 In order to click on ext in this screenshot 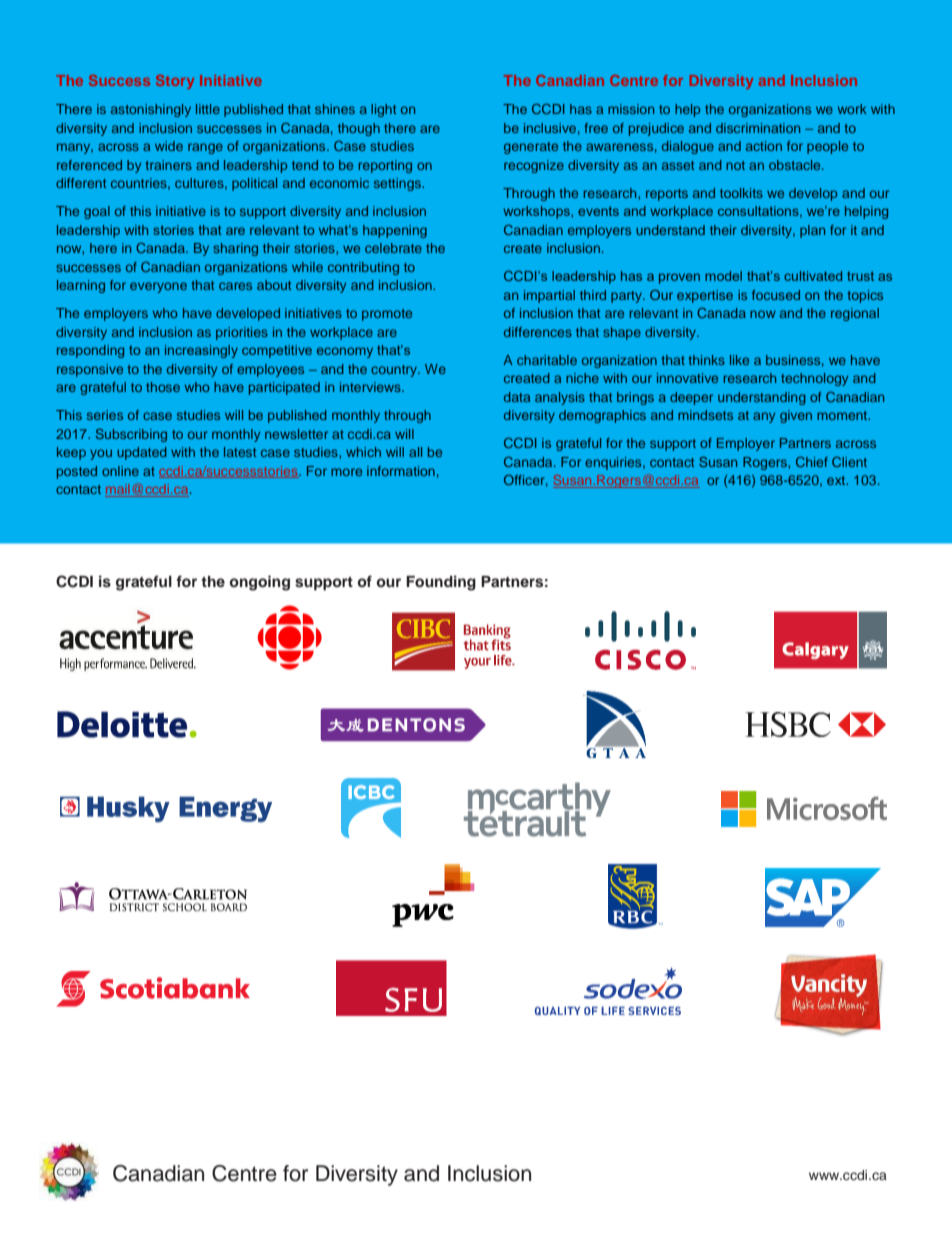, I will do `click(837, 480)`.
